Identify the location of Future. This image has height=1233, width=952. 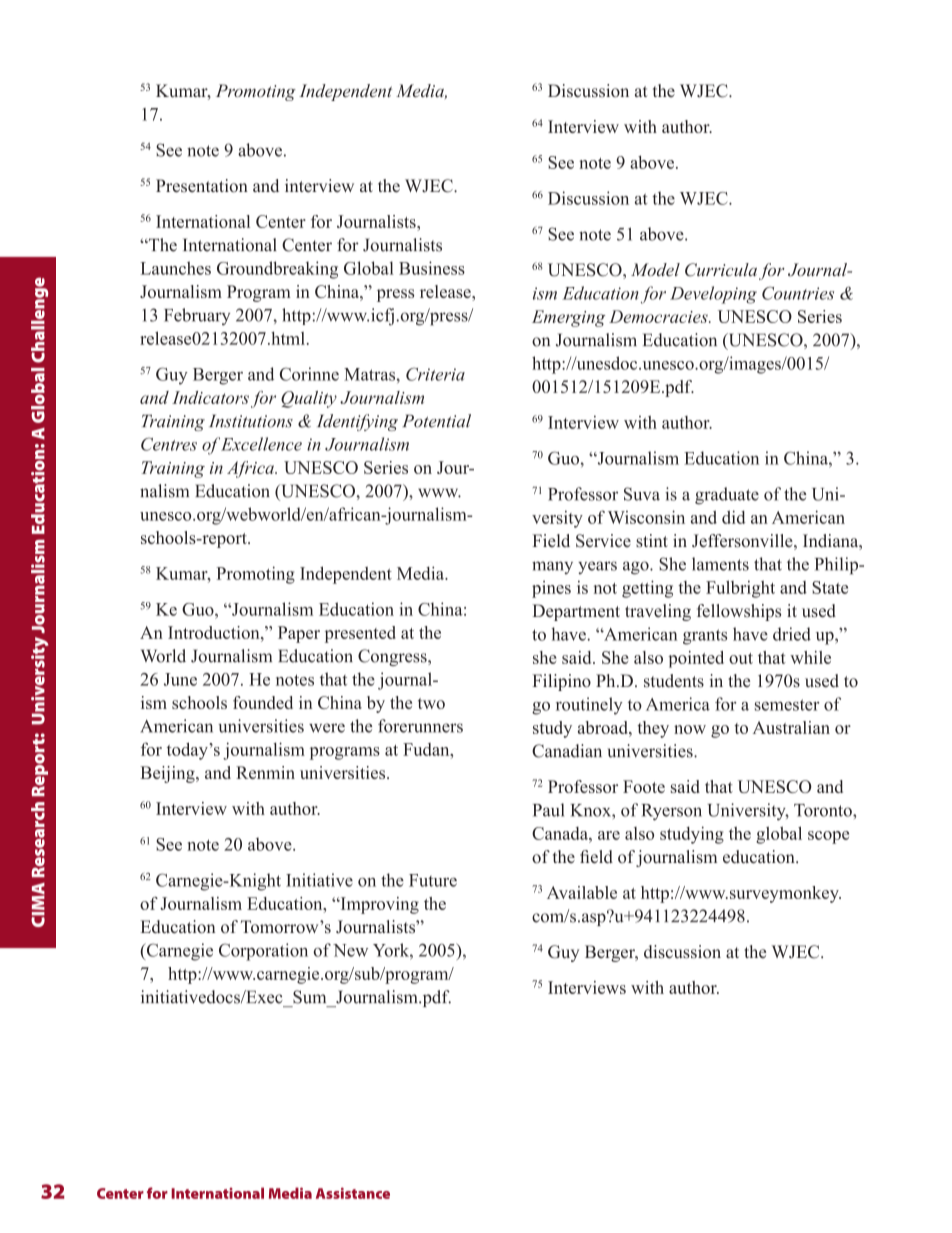
(433, 880).
